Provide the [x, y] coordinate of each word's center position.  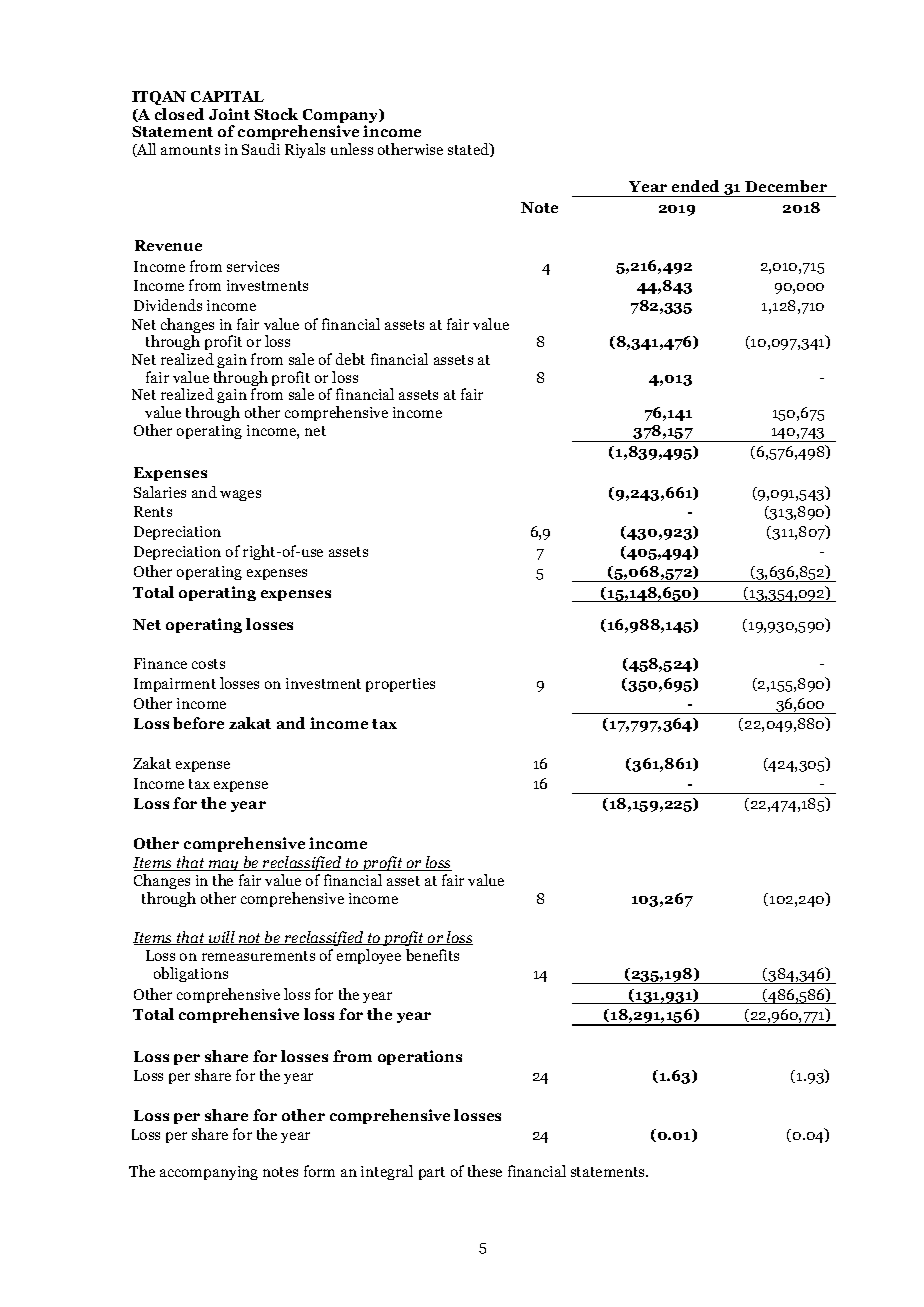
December [786, 186]
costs [208, 664]
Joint [229, 114]
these [485, 1171]
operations [420, 1057]
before [198, 723]
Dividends [168, 305]
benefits [432, 955]
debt [350, 359]
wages [240, 495]
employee [369, 956]
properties [400, 685]
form [319, 1171]
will [221, 938]
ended [695, 186]
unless [352, 149]
